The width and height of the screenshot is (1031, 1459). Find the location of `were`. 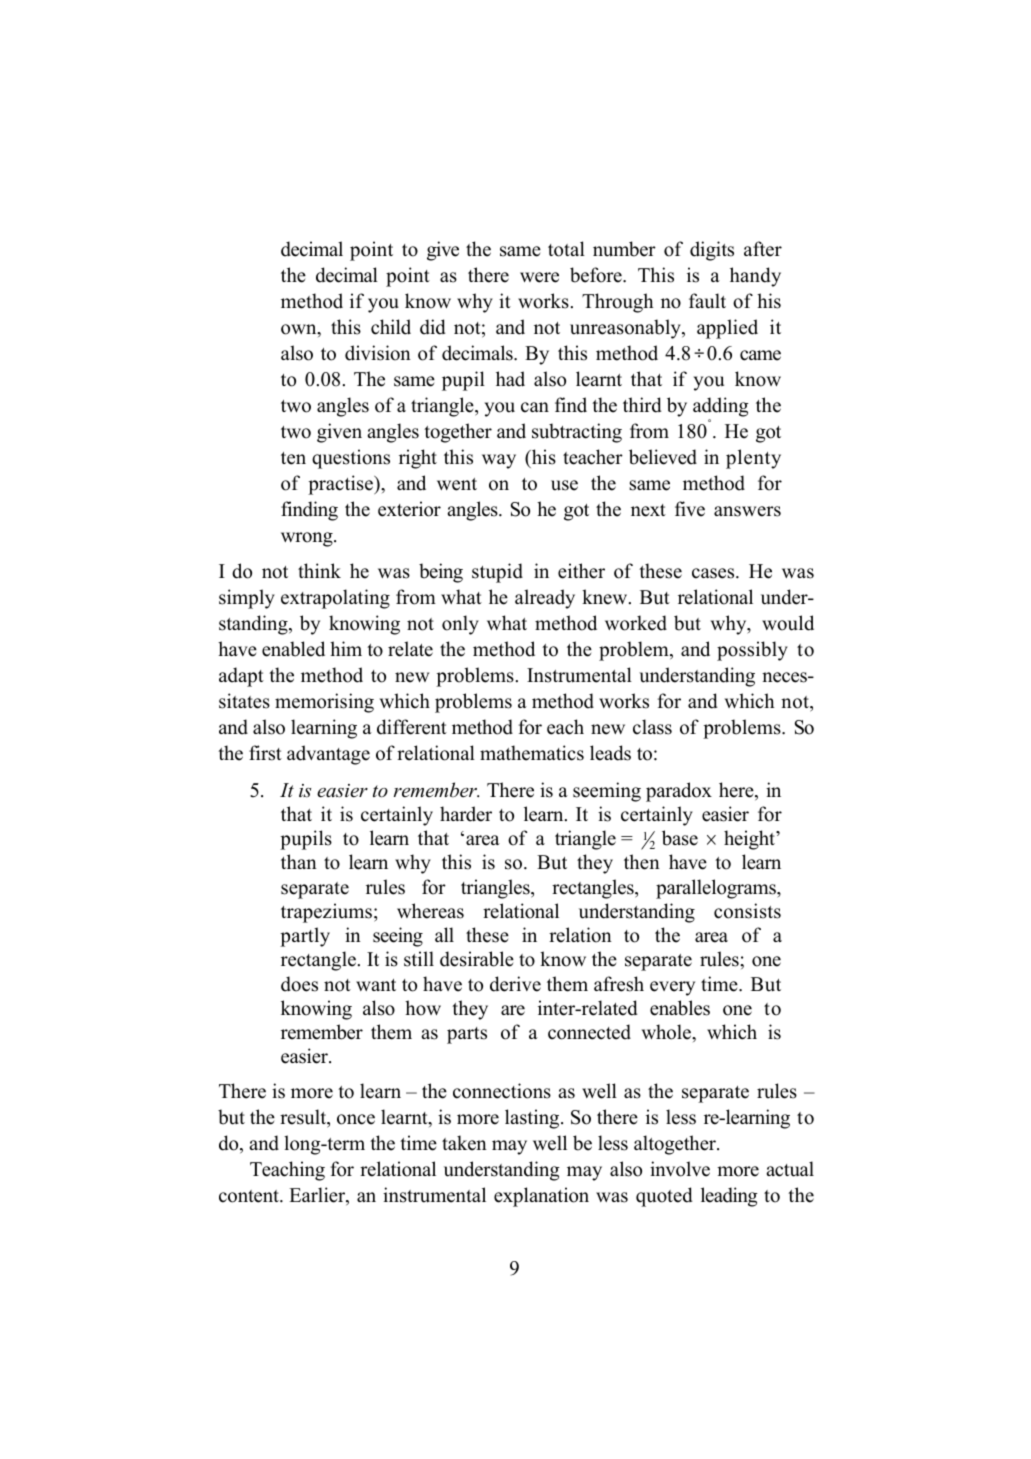

were is located at coordinates (539, 277).
